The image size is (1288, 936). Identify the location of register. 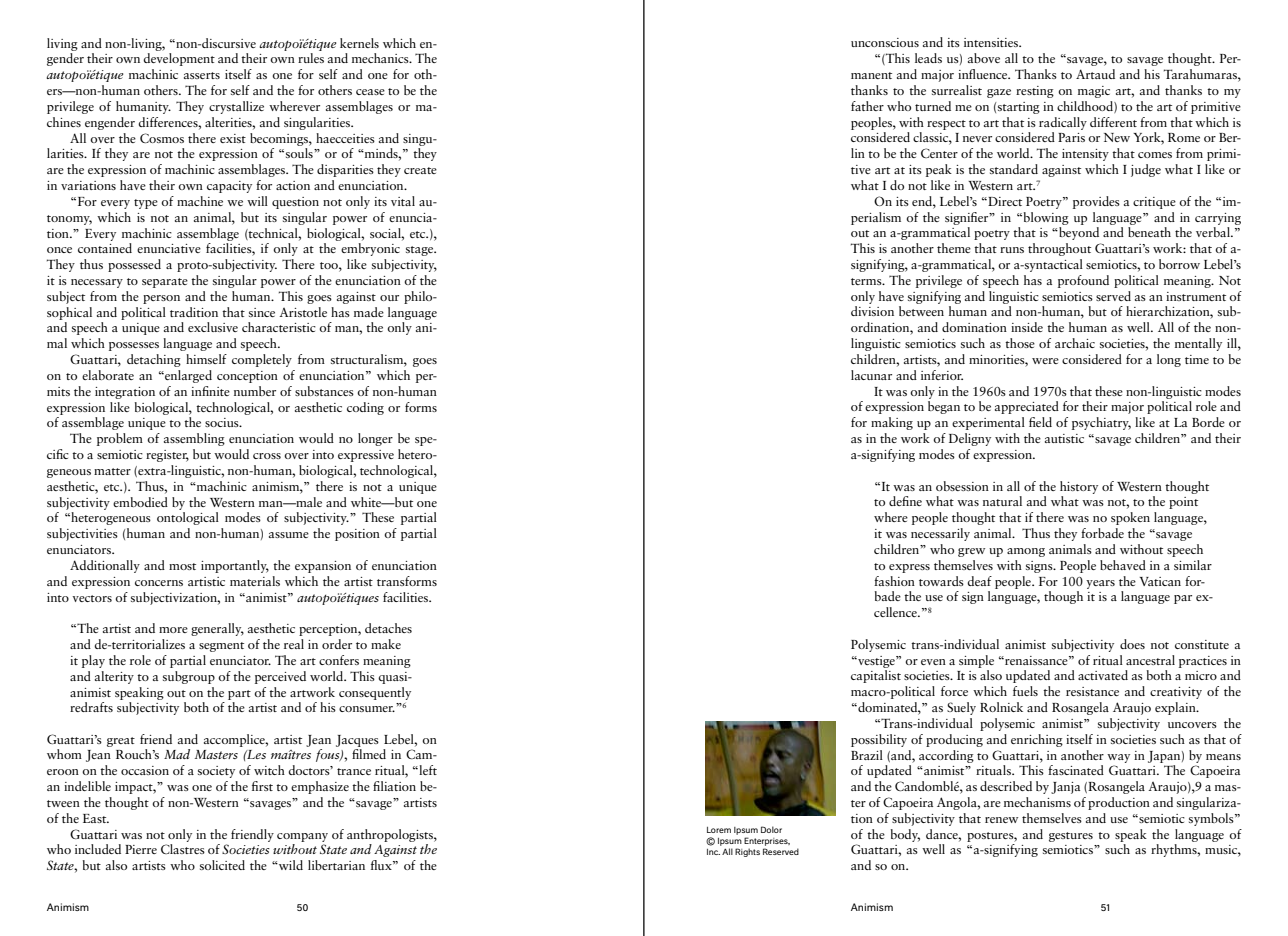
(167, 456).
